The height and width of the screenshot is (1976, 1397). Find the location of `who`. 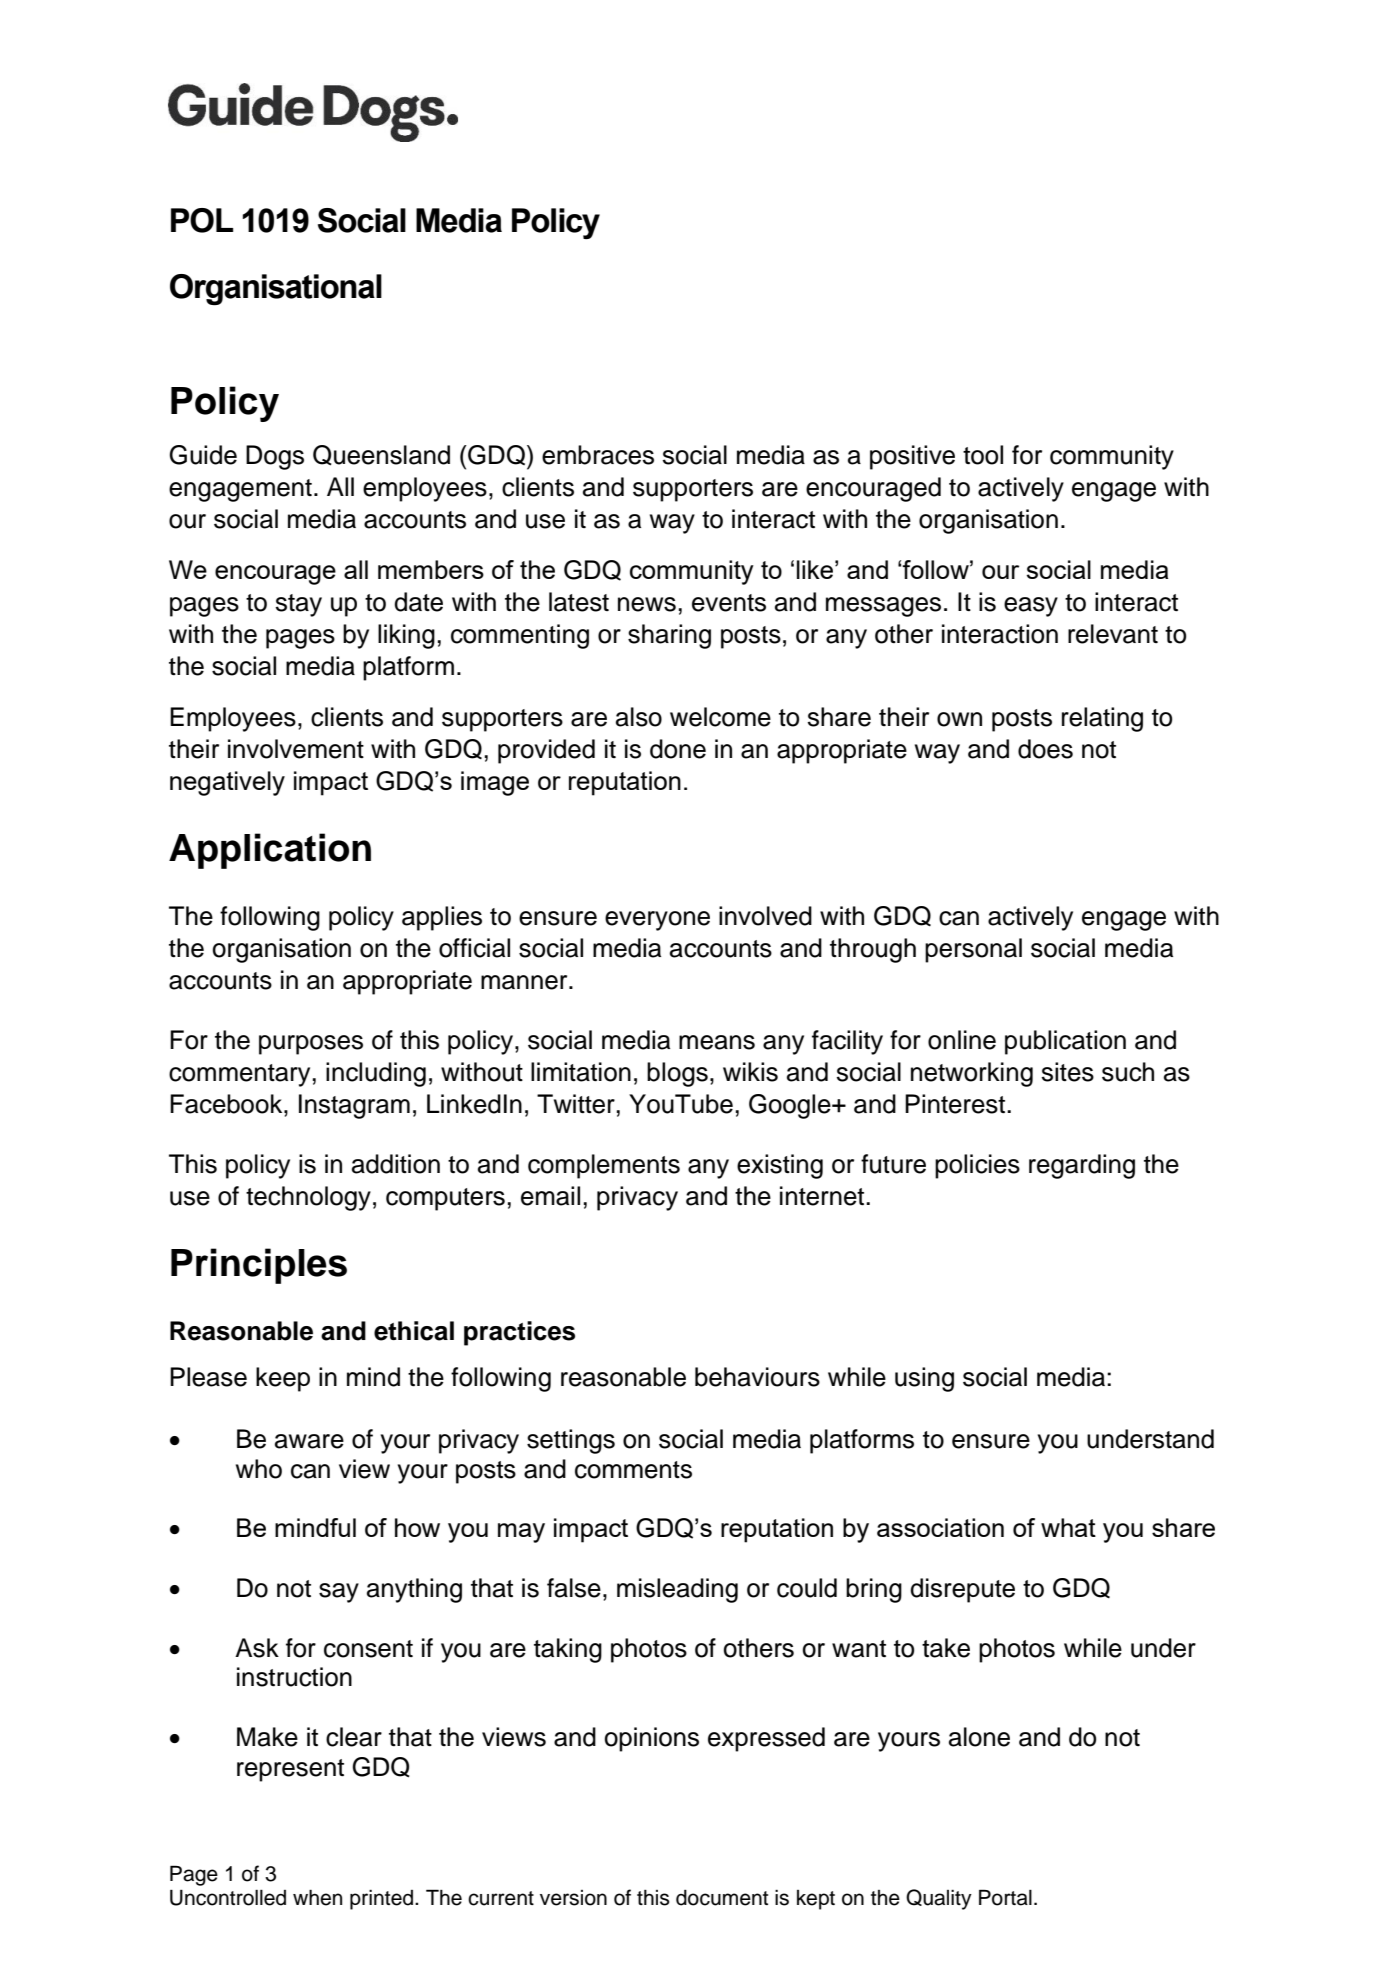

who is located at coordinates (259, 1469).
